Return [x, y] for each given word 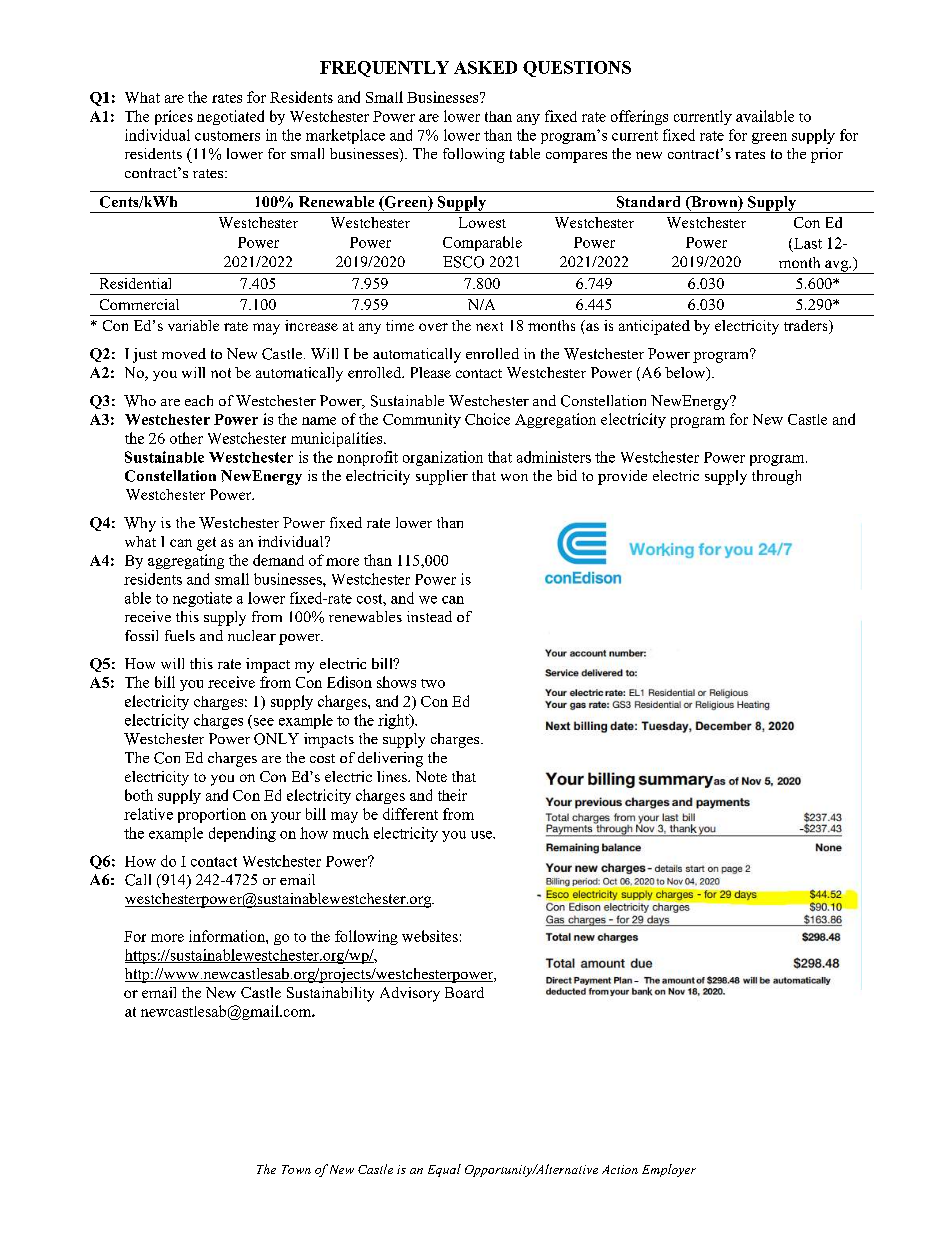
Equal [444, 1170]
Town [296, 1169]
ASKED [485, 67]
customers [227, 136]
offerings [639, 117]
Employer [669, 1170]
